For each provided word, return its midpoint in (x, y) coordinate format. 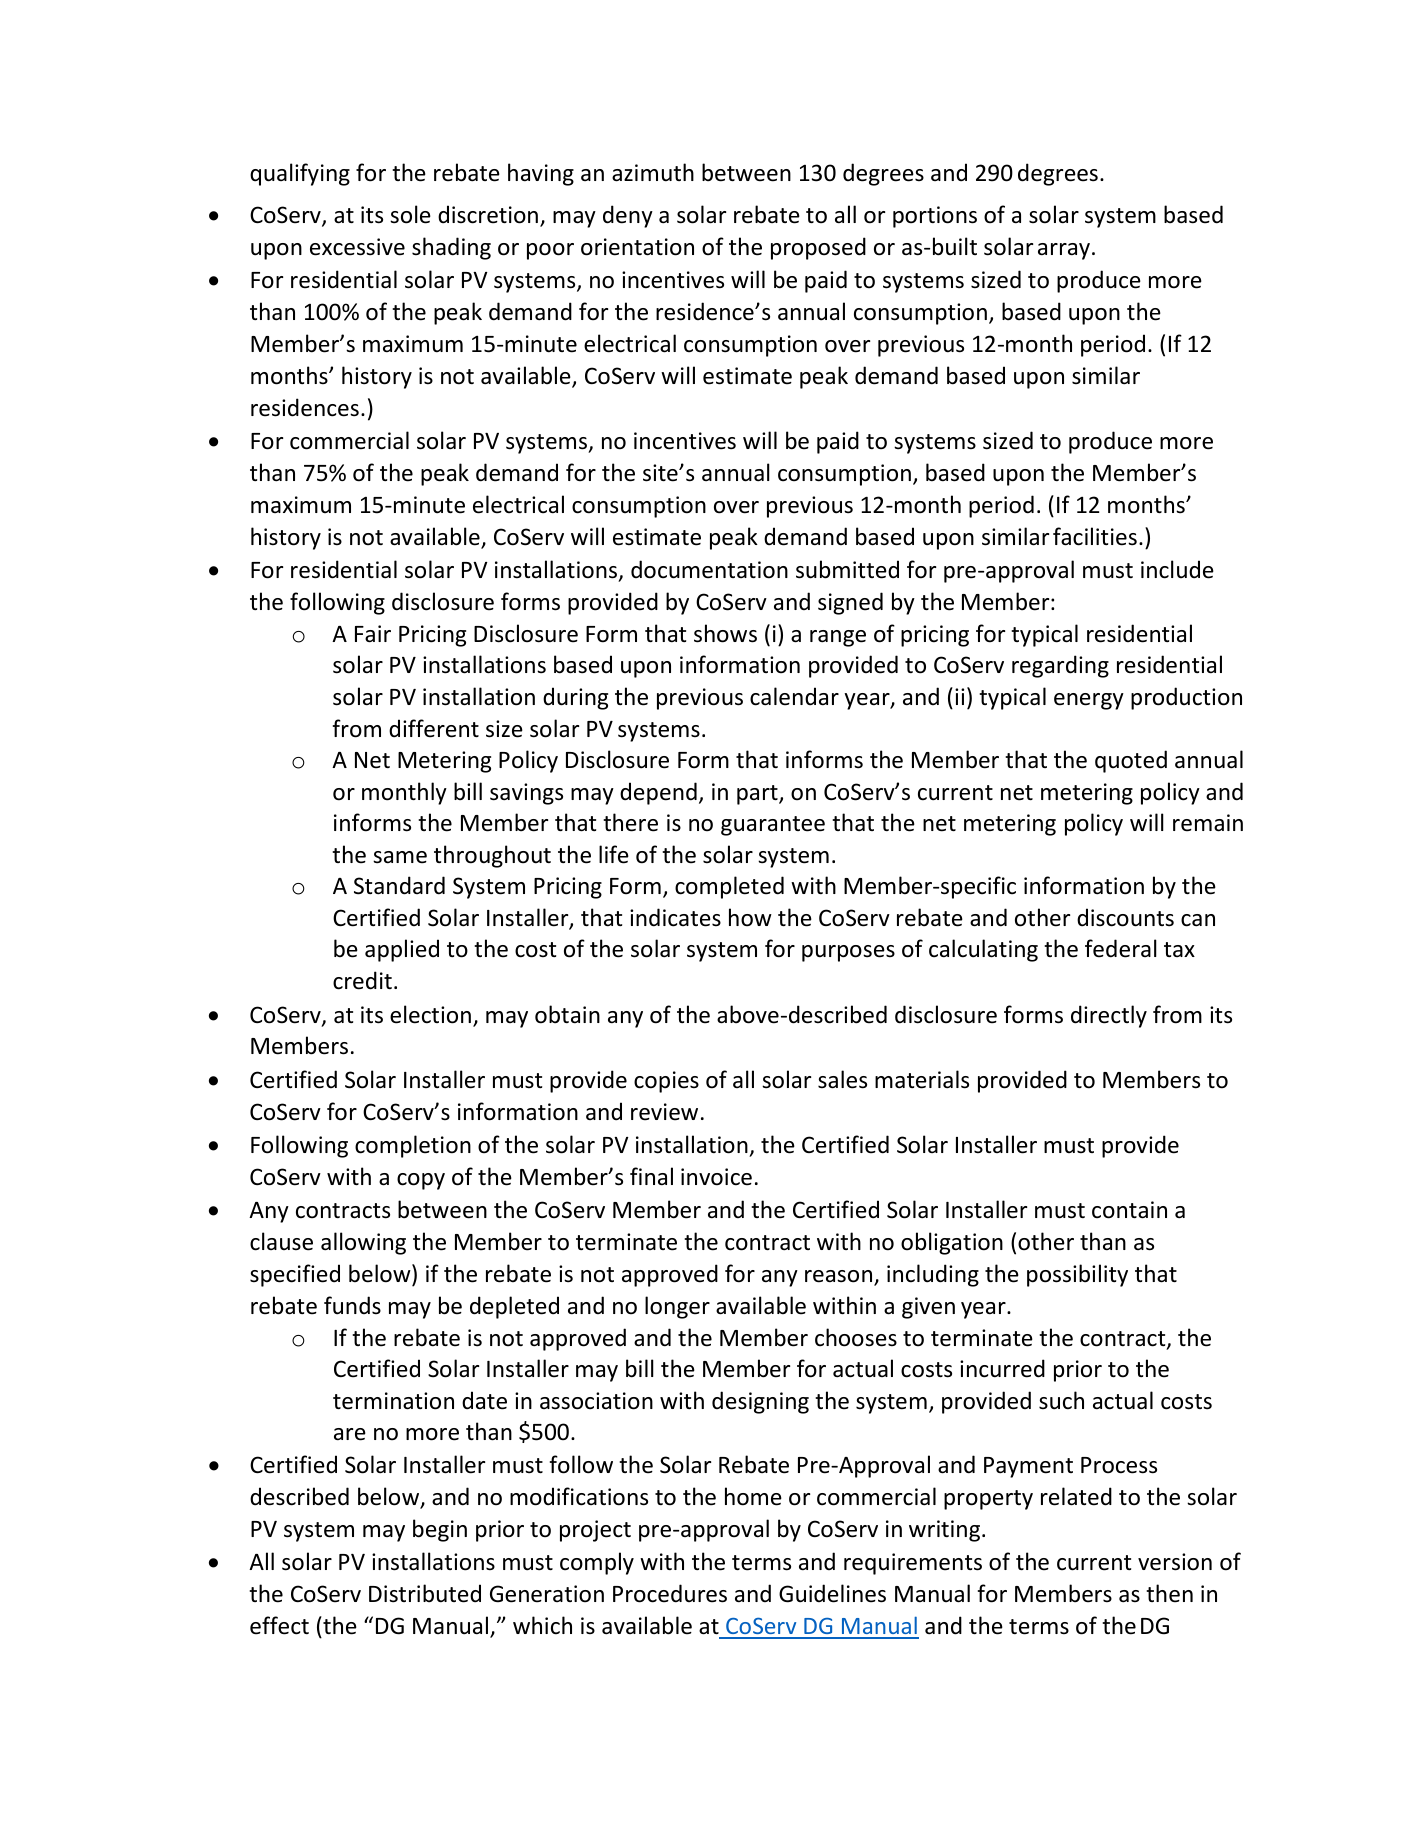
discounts (1125, 917)
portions (935, 217)
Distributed (425, 1593)
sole (410, 214)
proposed (818, 248)
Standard (399, 885)
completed (729, 887)
